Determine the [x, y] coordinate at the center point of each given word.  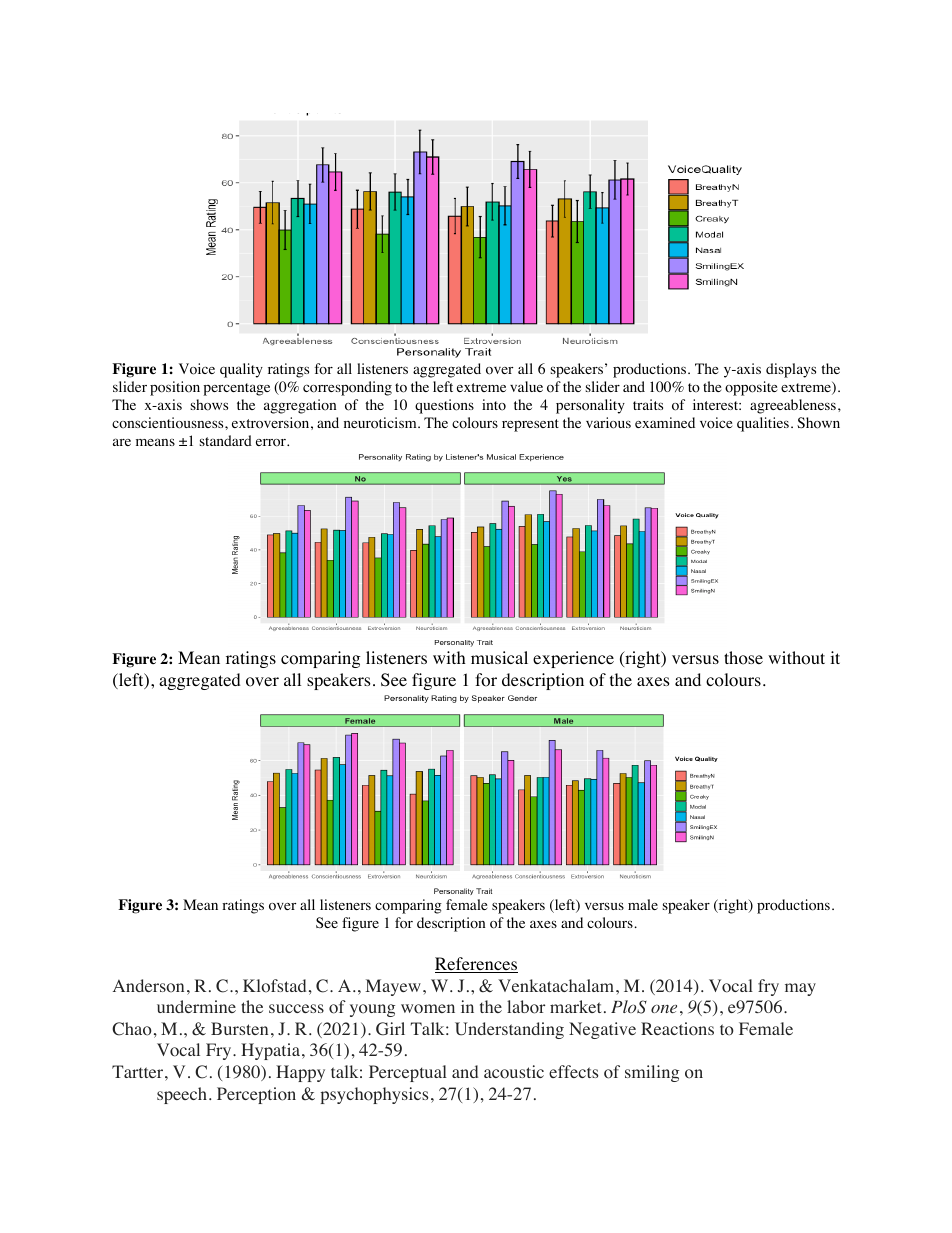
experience [573, 659]
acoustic [514, 1072]
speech [183, 1095]
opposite [751, 388]
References [476, 965]
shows [209, 405]
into [494, 405]
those [743, 658]
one [664, 1008]
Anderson [148, 986]
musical [499, 657]
